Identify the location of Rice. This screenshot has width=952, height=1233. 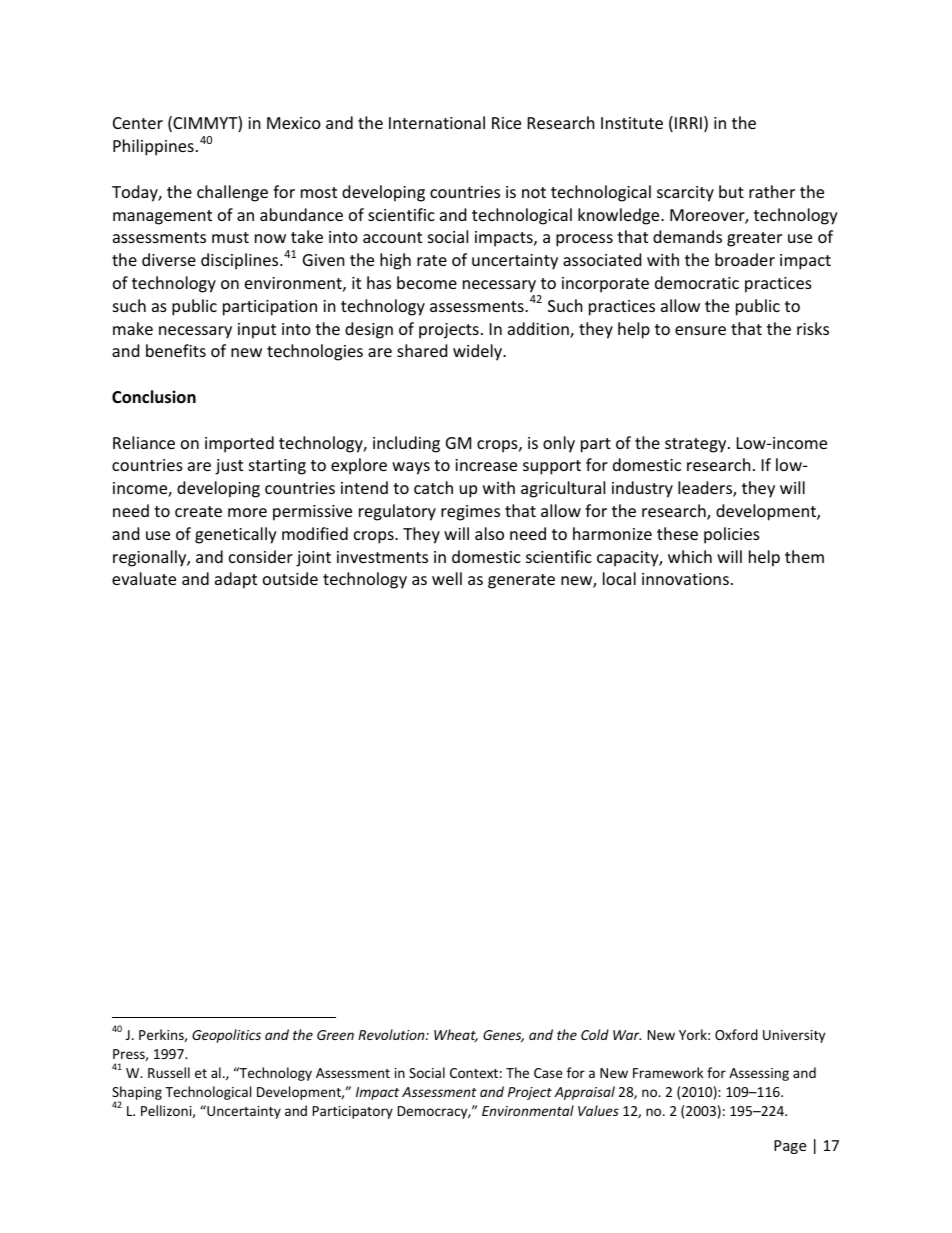
(506, 123).
